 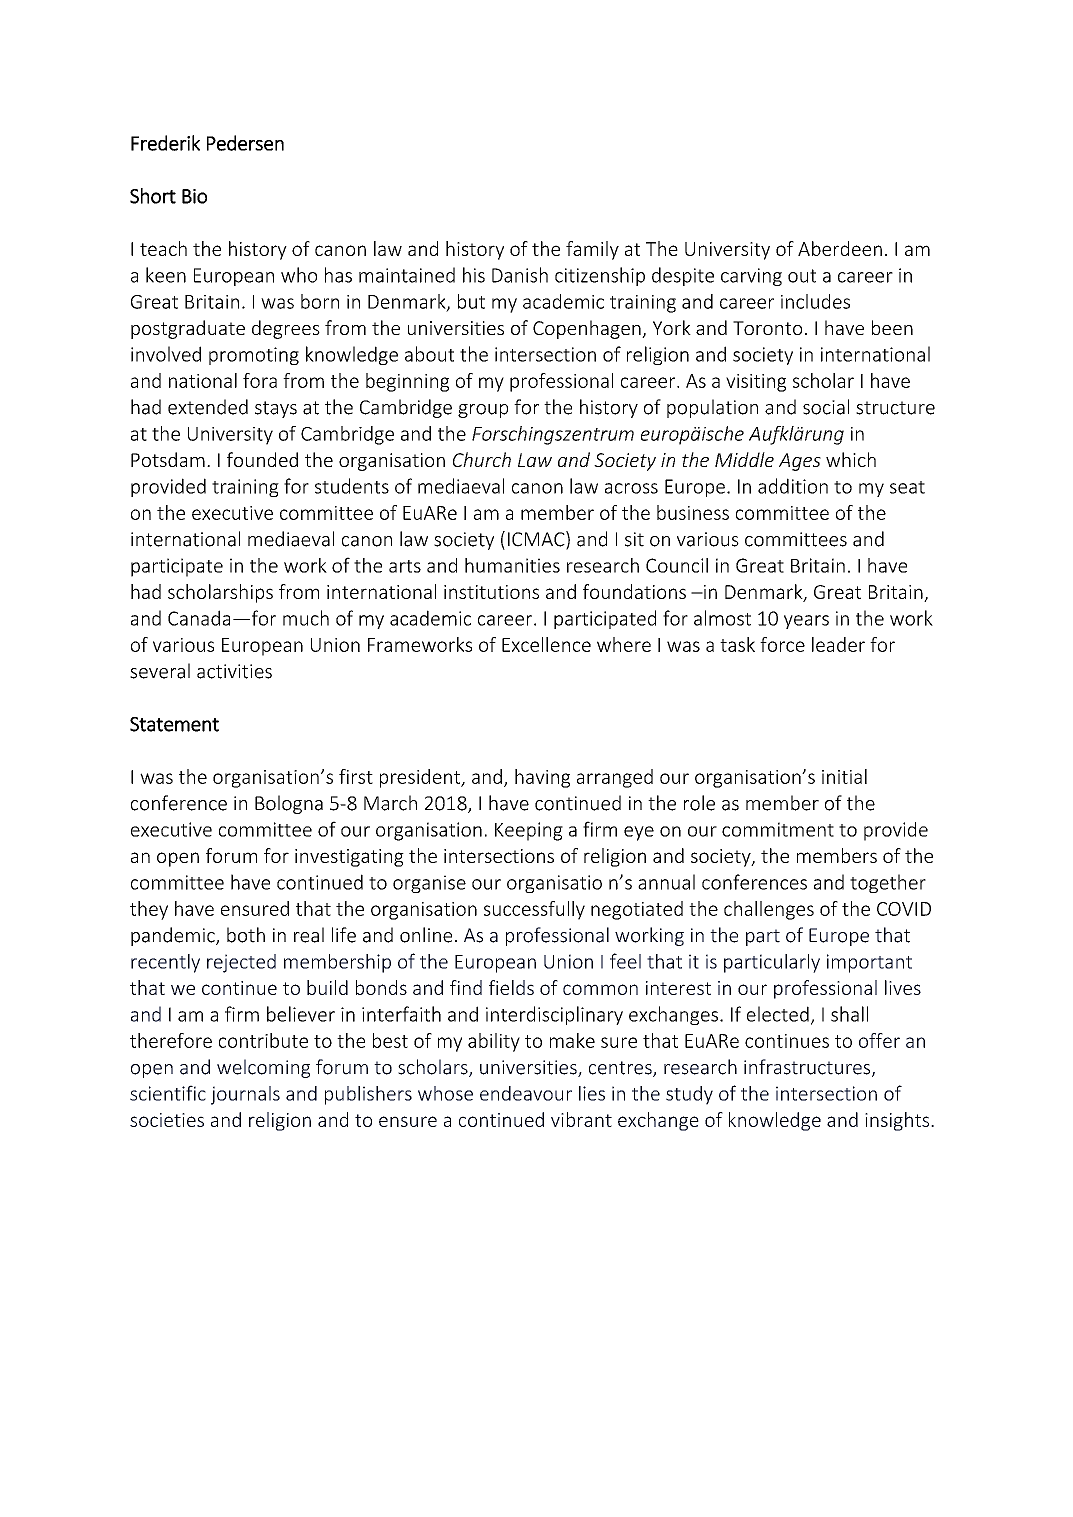 What do you see at coordinates (546, 644) in the page?
I see `Excellence` at bounding box center [546, 644].
